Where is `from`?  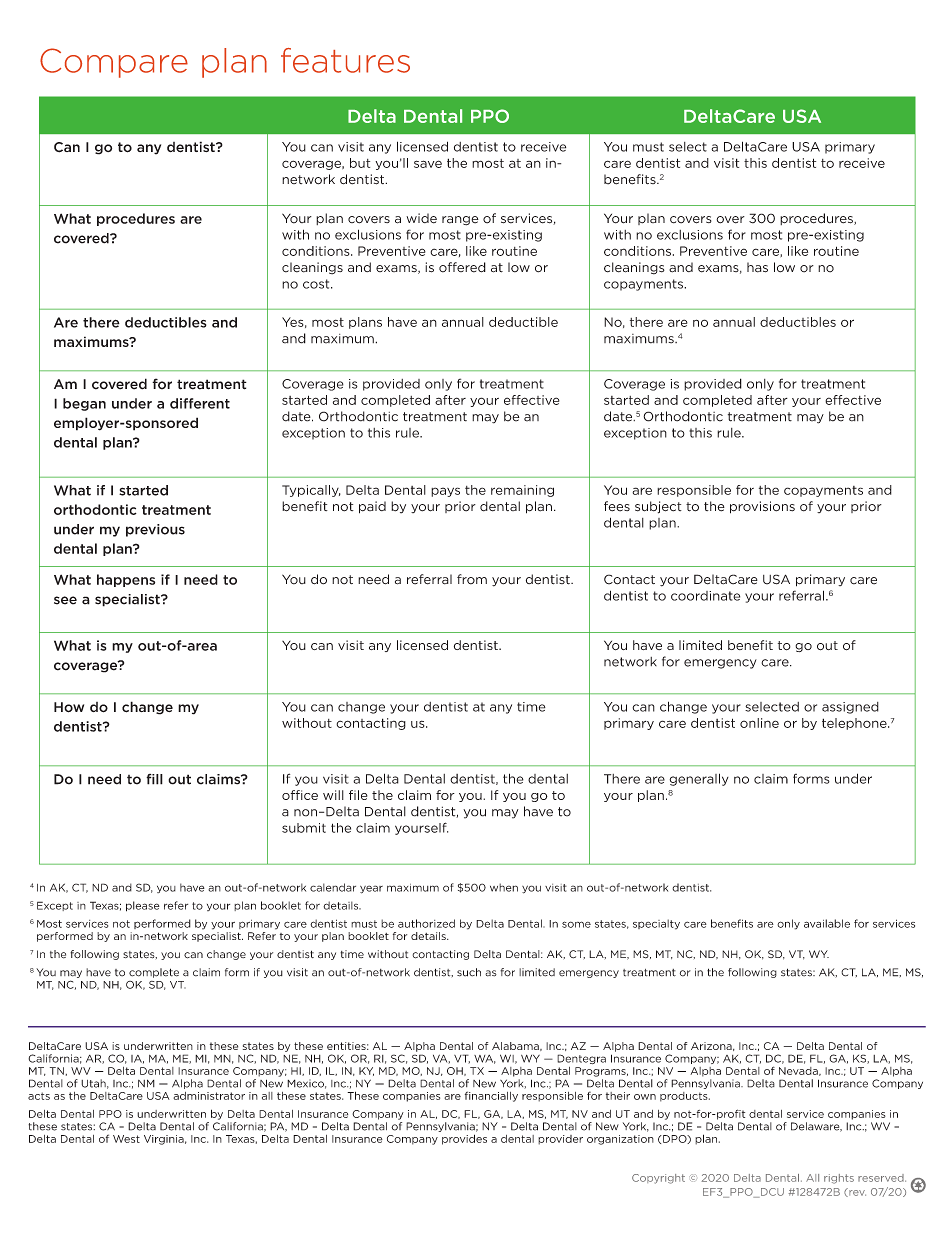
from is located at coordinates (472, 579).
